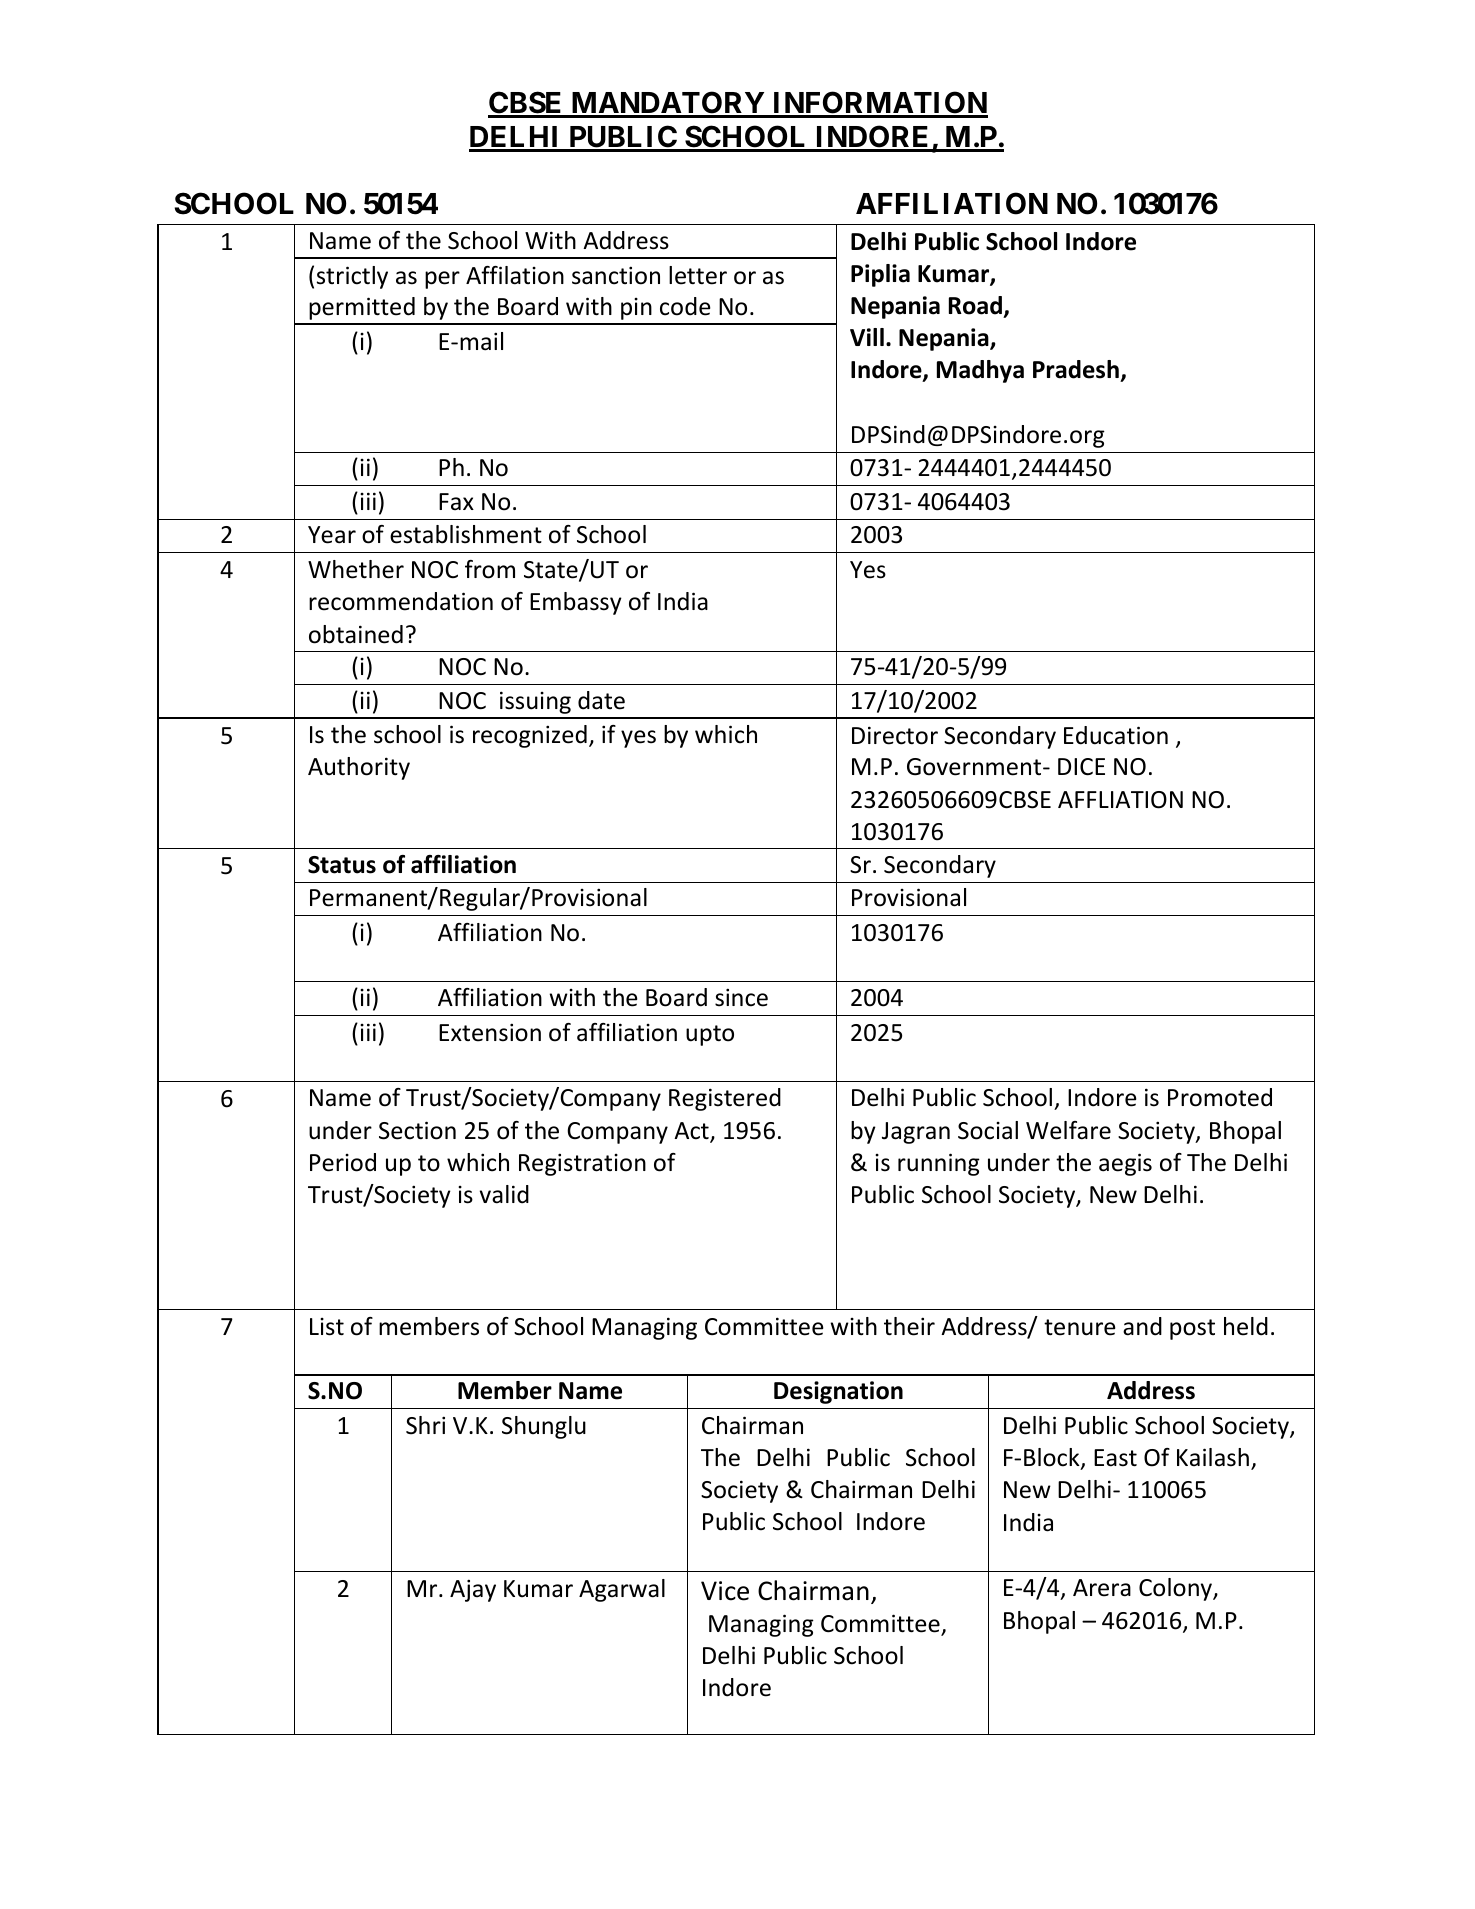 The width and height of the screenshot is (1475, 1909). I want to click on Promoted, so click(1220, 1097).
